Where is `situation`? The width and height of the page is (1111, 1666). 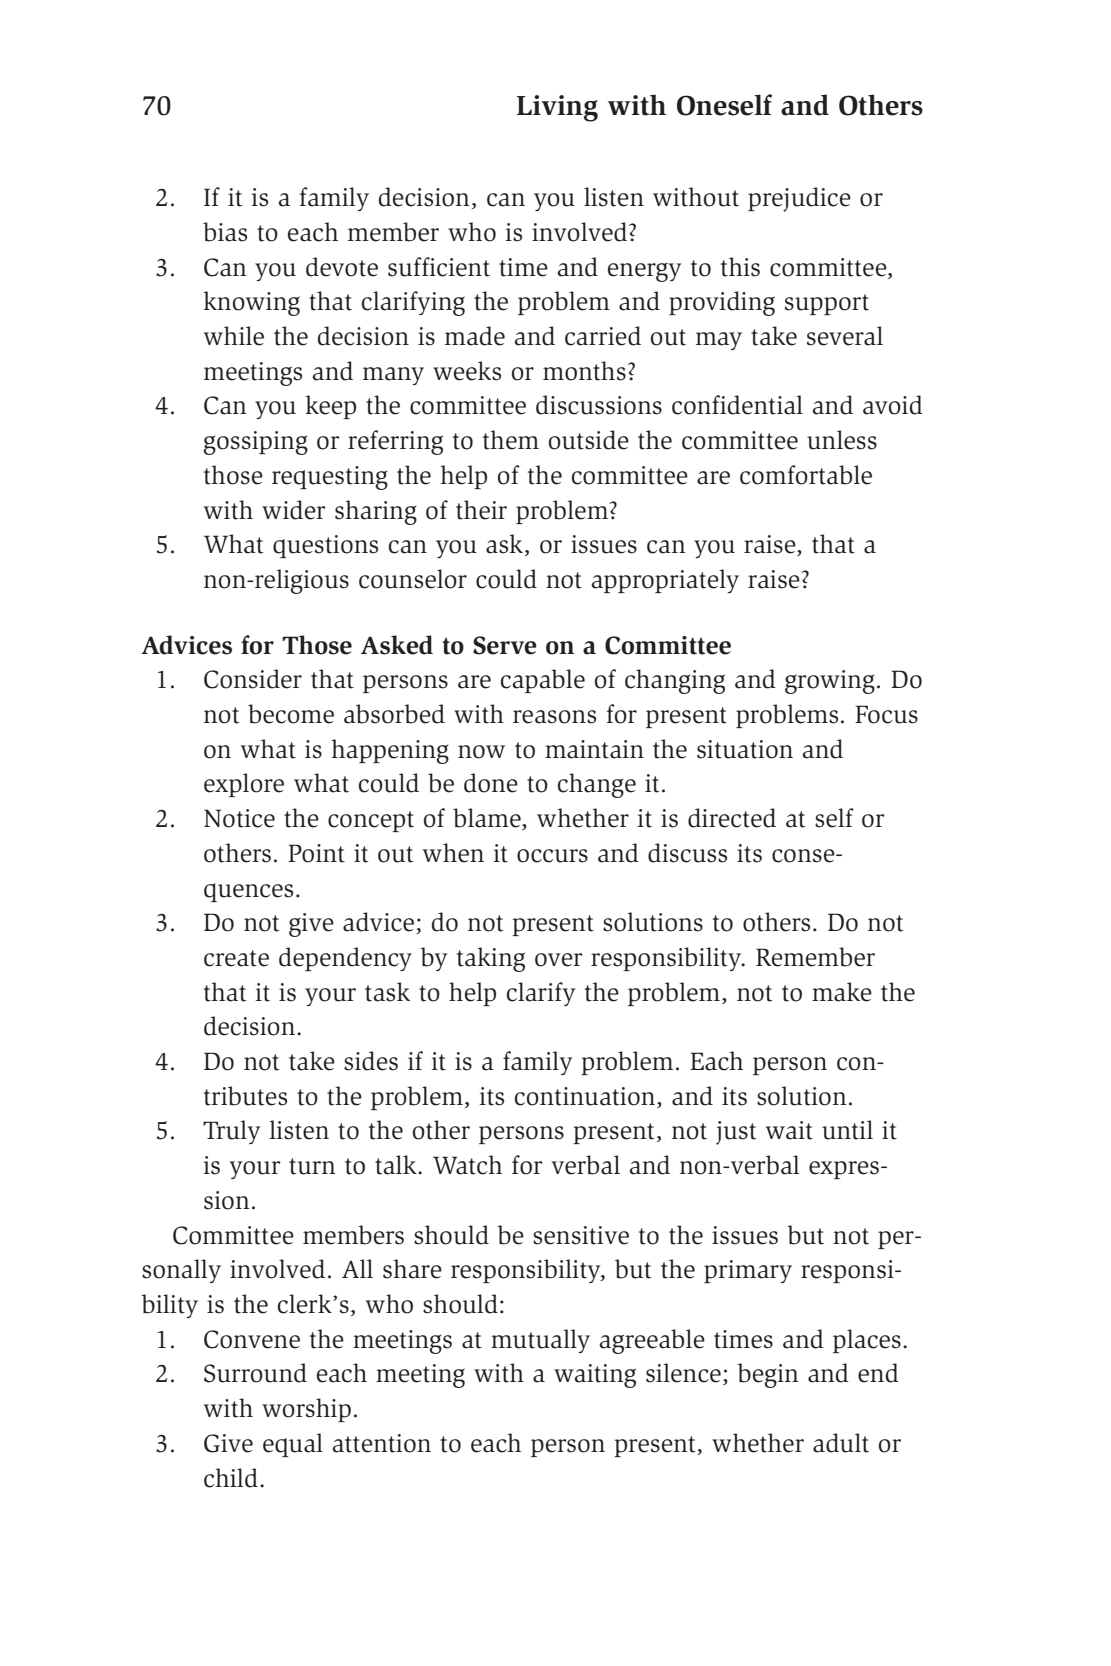
situation is located at coordinates (745, 749).
